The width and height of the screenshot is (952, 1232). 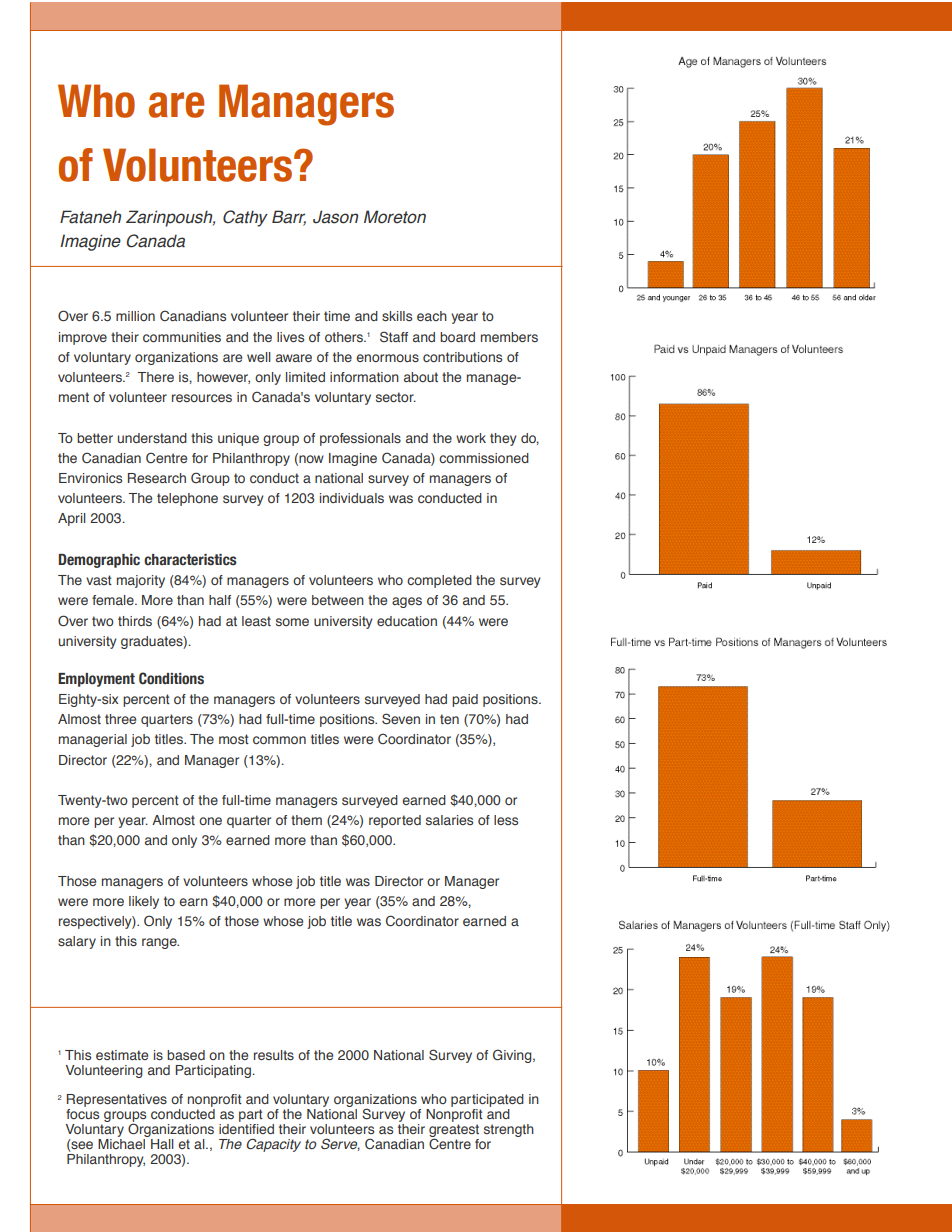 I want to click on board, so click(x=457, y=337).
